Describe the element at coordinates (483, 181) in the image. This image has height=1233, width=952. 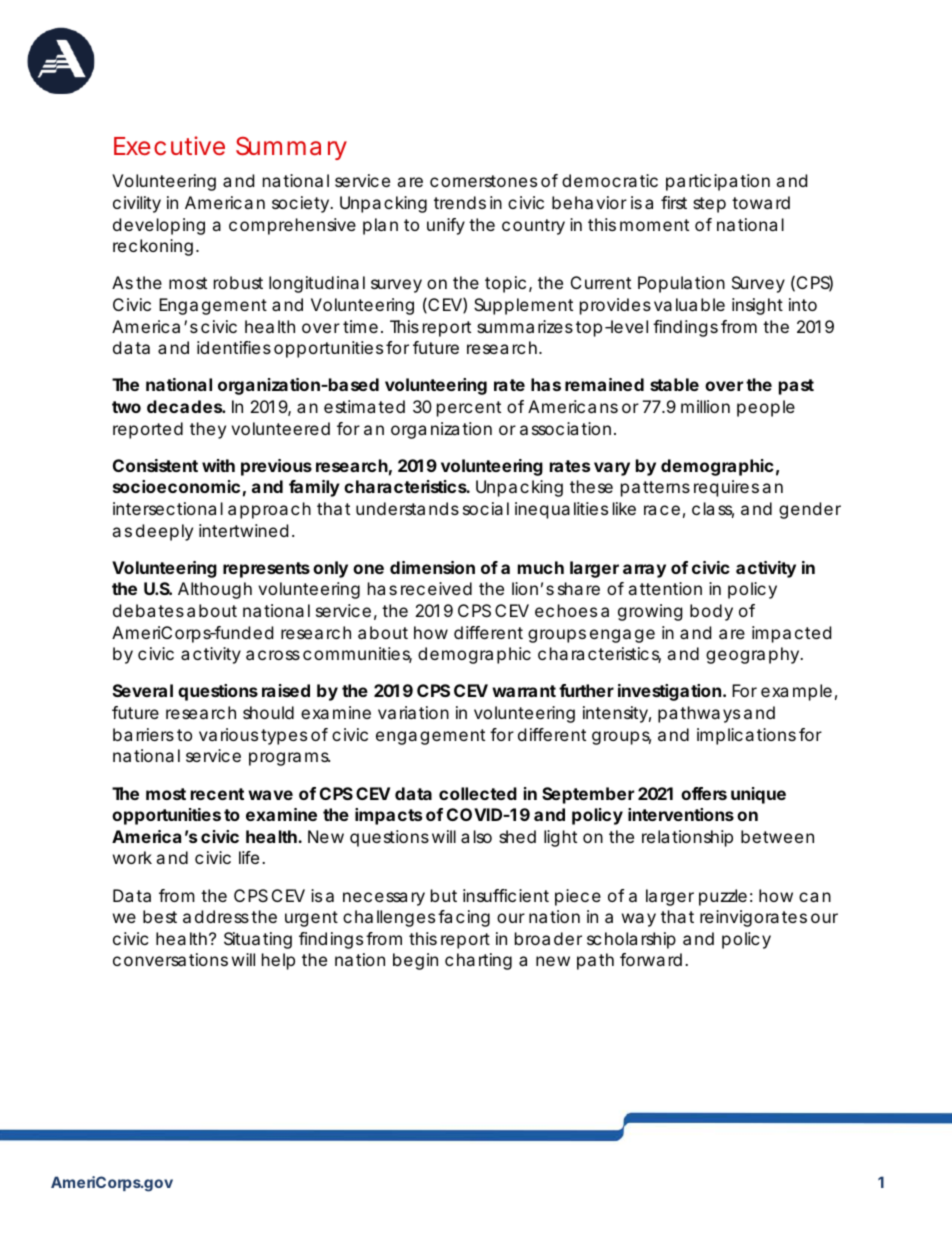
I see `cornerstones` at that location.
